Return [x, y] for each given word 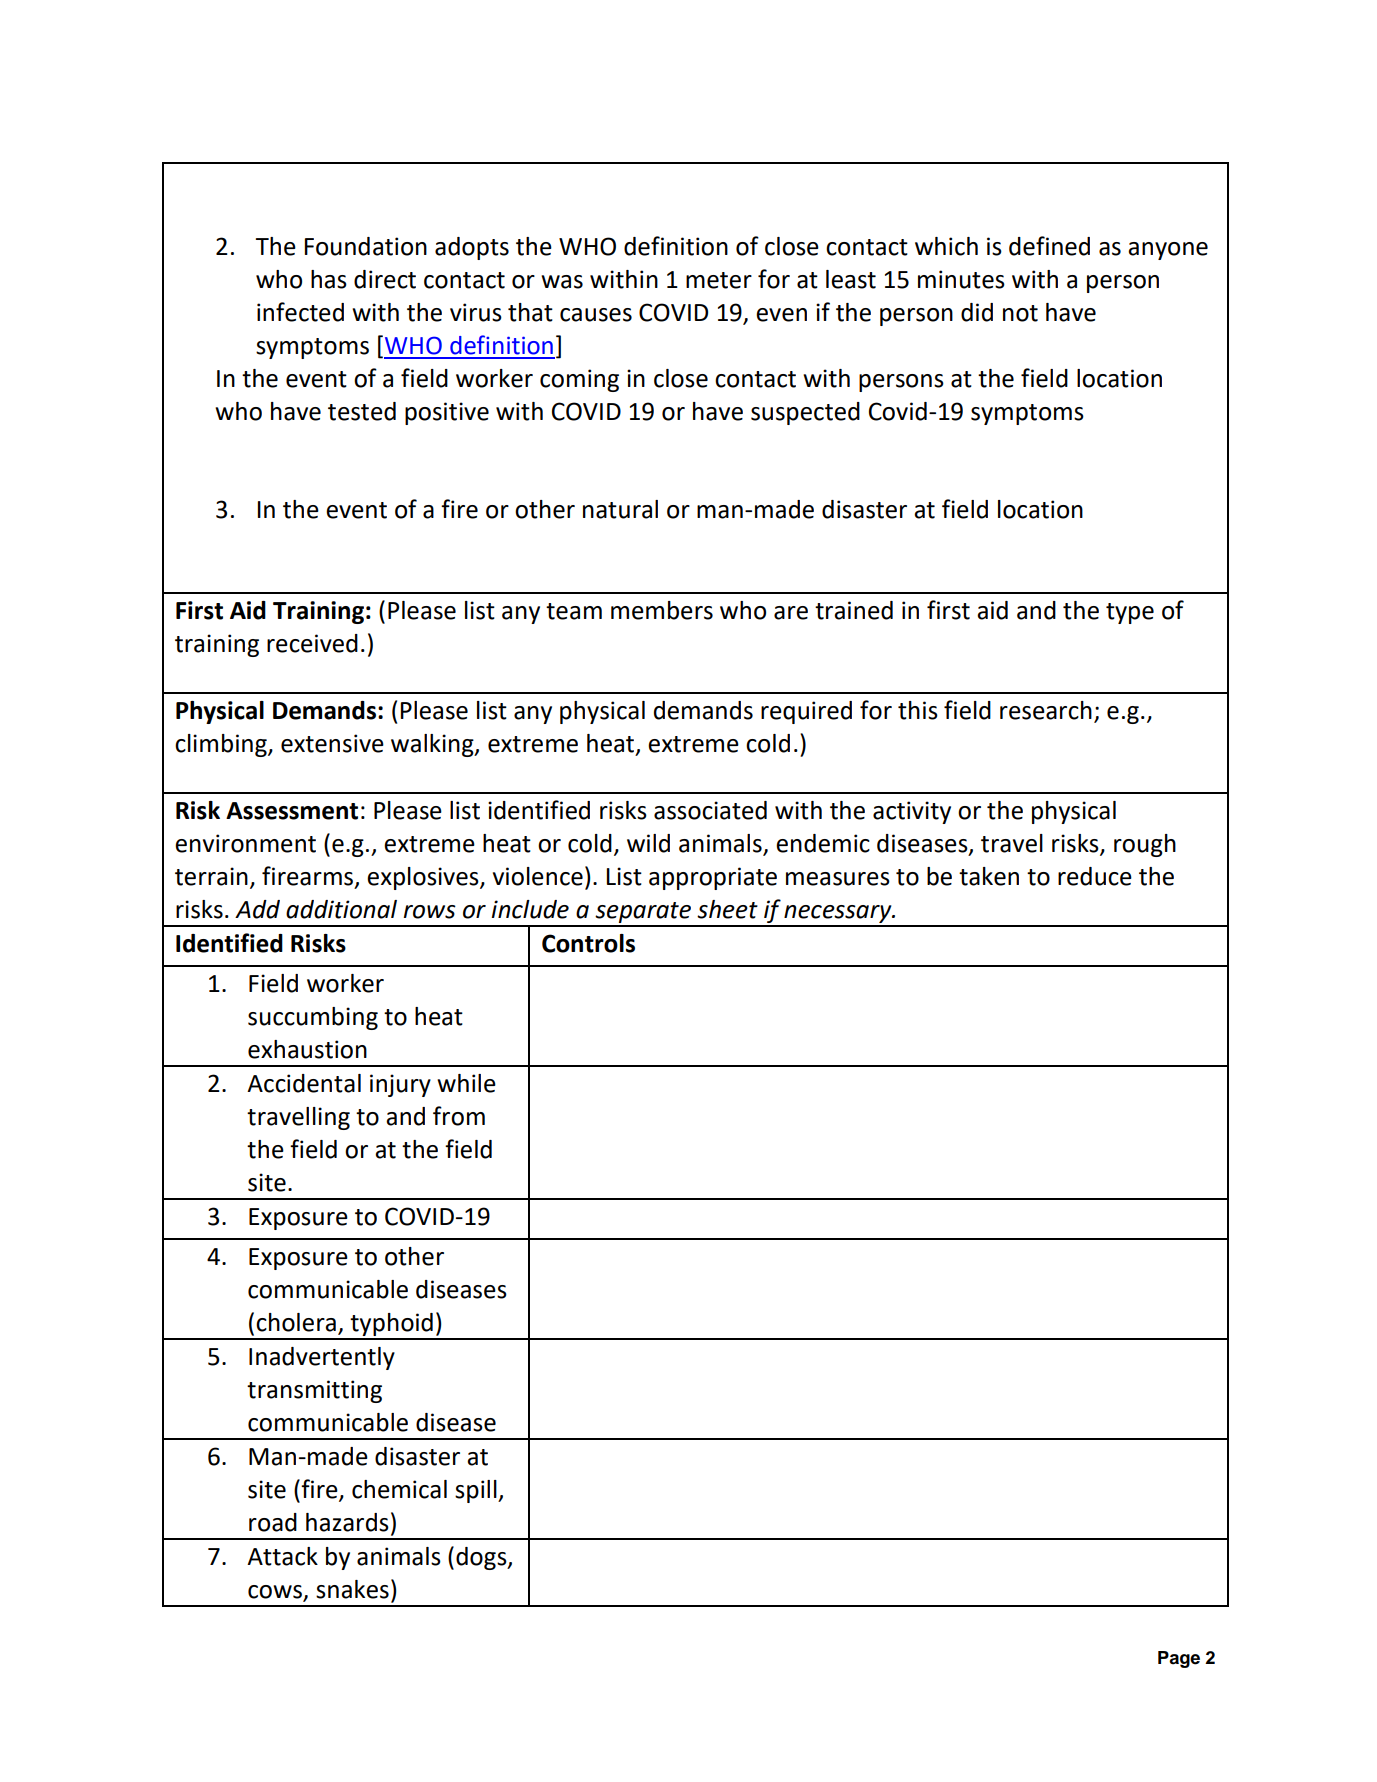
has [329, 279]
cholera [296, 1322]
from [459, 1116]
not [1020, 313]
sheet [727, 909]
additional [341, 909]
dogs [482, 1558]
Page [1179, 1659]
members [662, 610]
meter [719, 280]
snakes [352, 1589]
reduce [1095, 876]
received [312, 643]
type [1130, 613]
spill [477, 1491]
